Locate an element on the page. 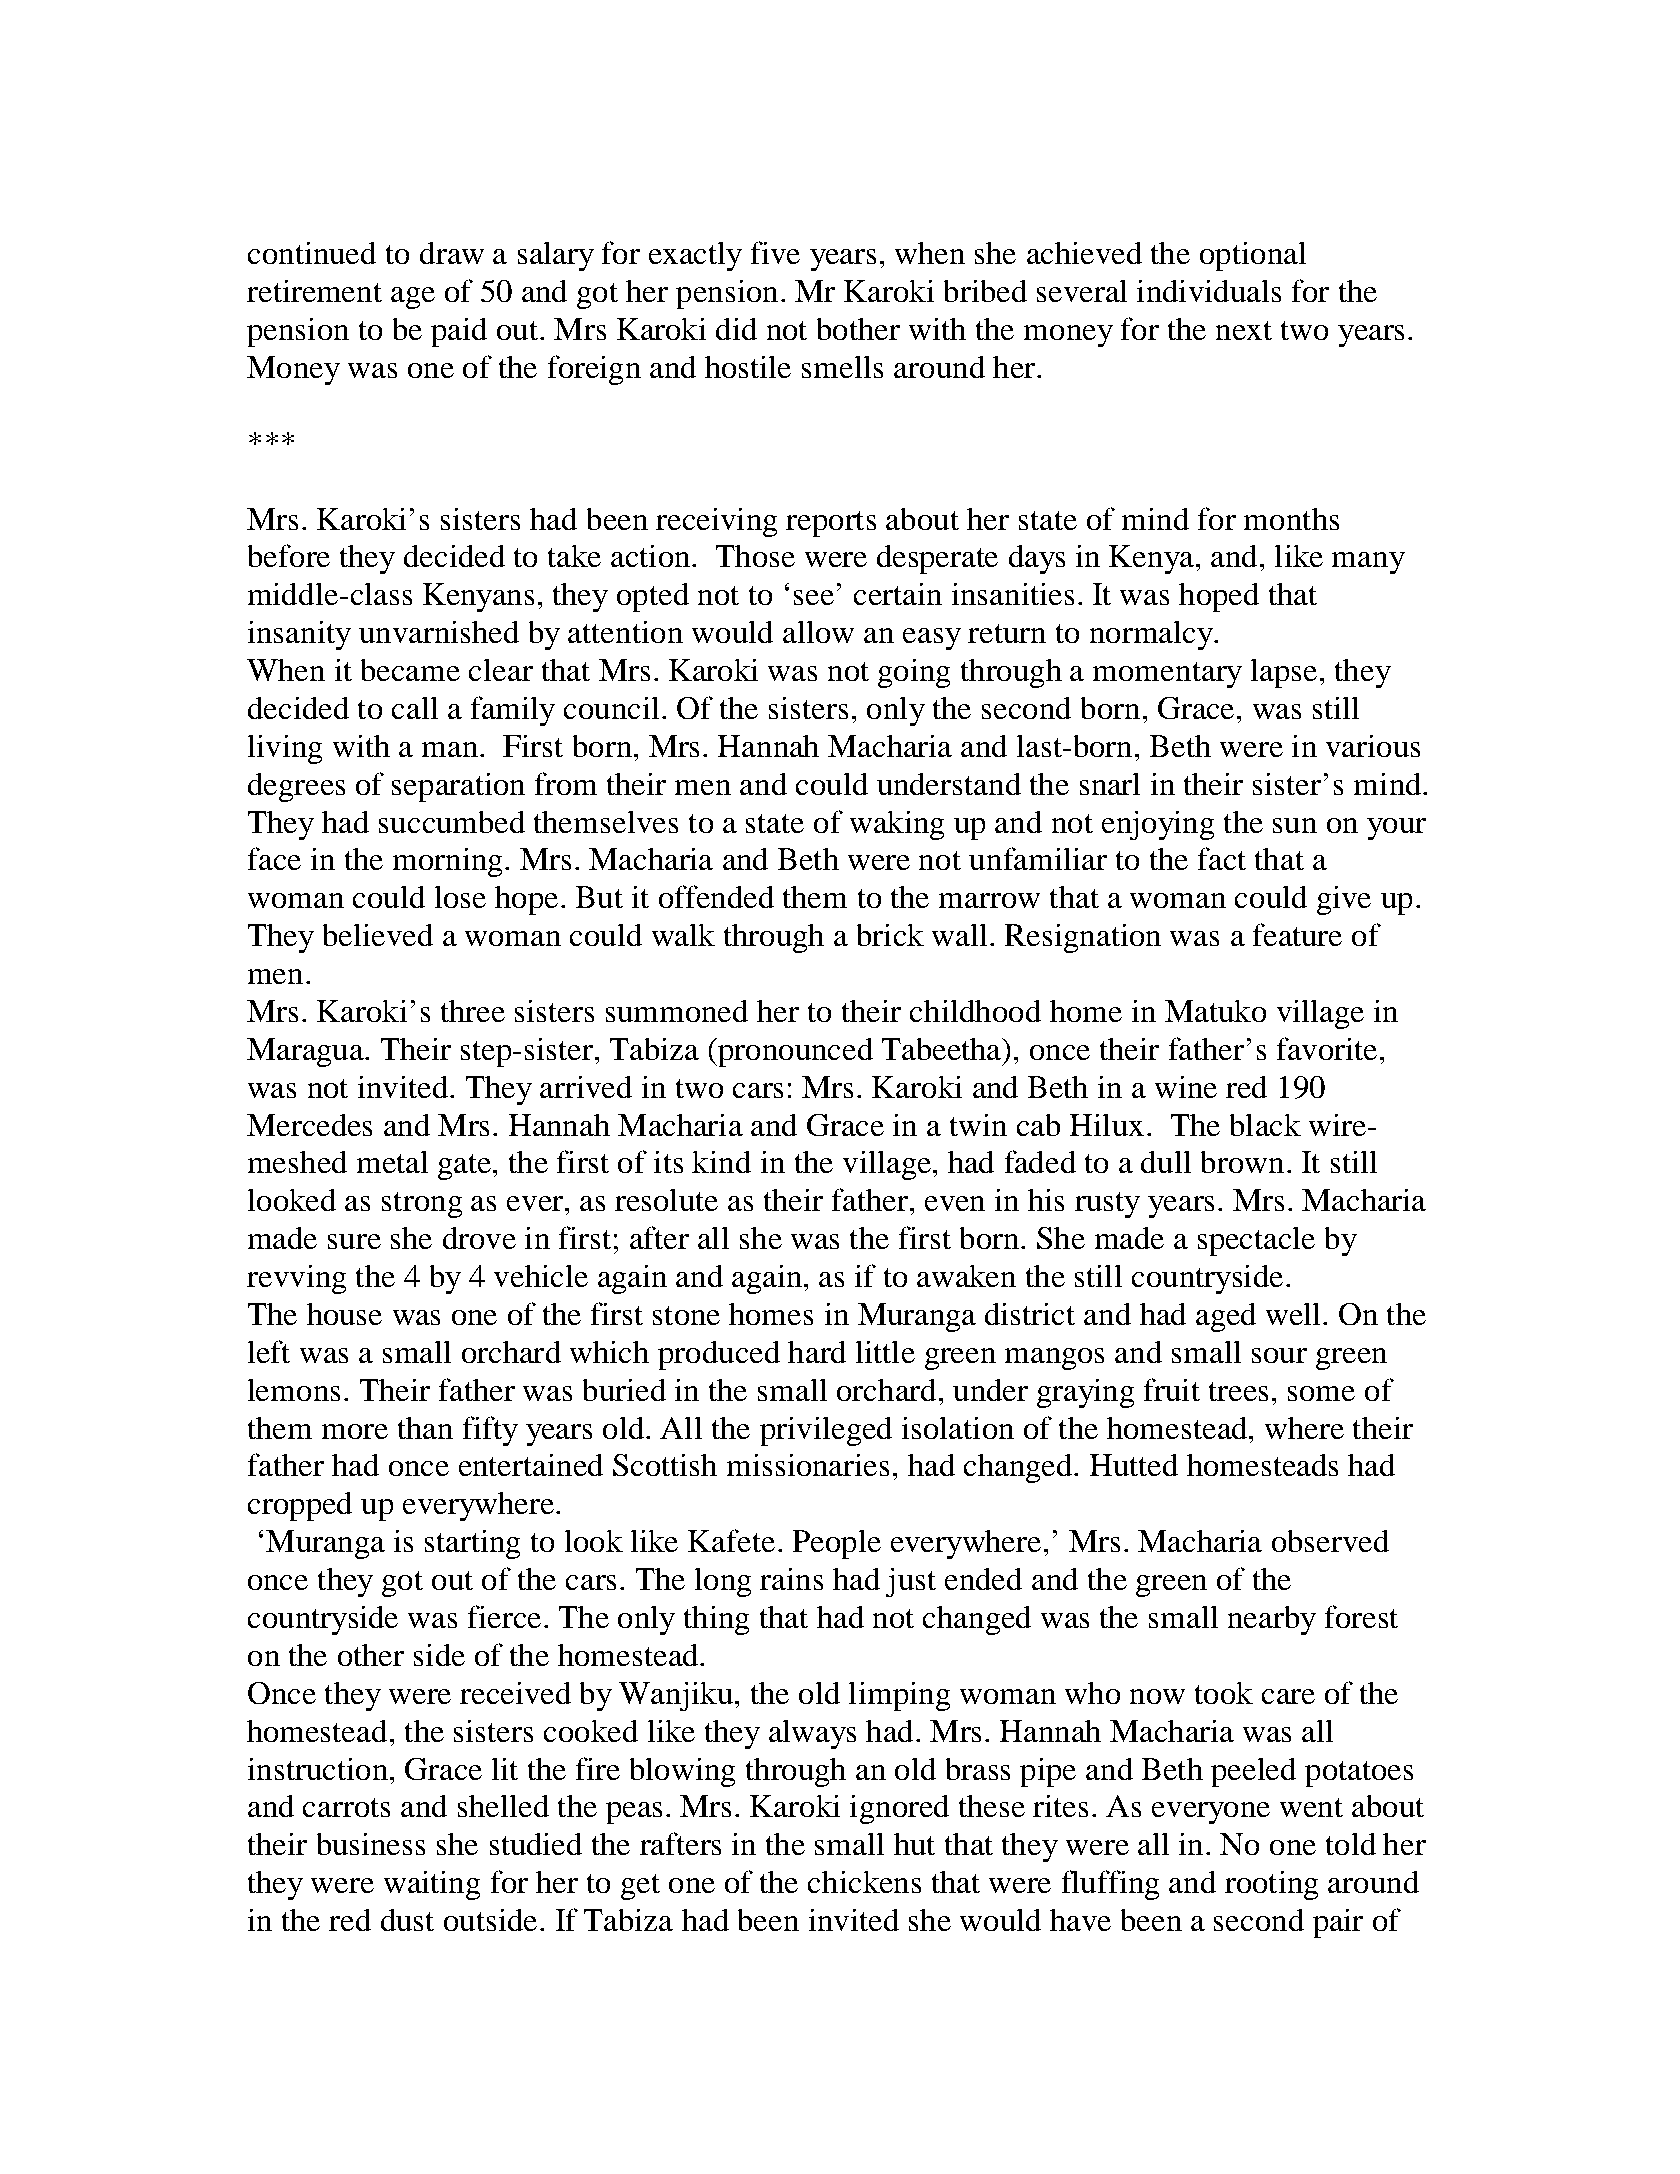  chickens is located at coordinates (864, 1882).
